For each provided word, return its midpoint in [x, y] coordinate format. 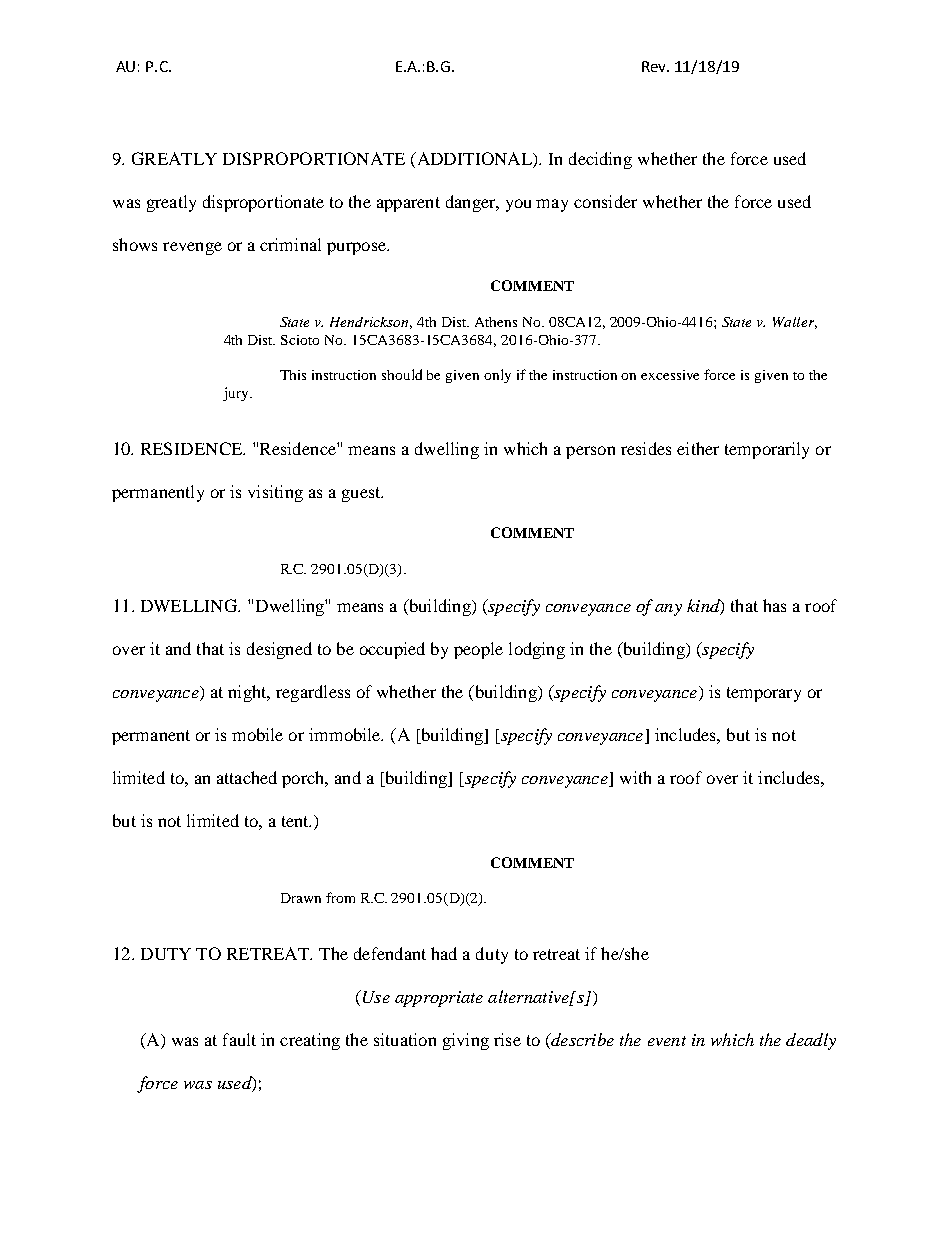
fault [239, 1039]
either [698, 448]
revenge [192, 248]
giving [466, 1041]
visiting [275, 493]
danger [472, 203]
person [590, 452]
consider [605, 201]
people [478, 650]
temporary [764, 694]
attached [247, 777]
